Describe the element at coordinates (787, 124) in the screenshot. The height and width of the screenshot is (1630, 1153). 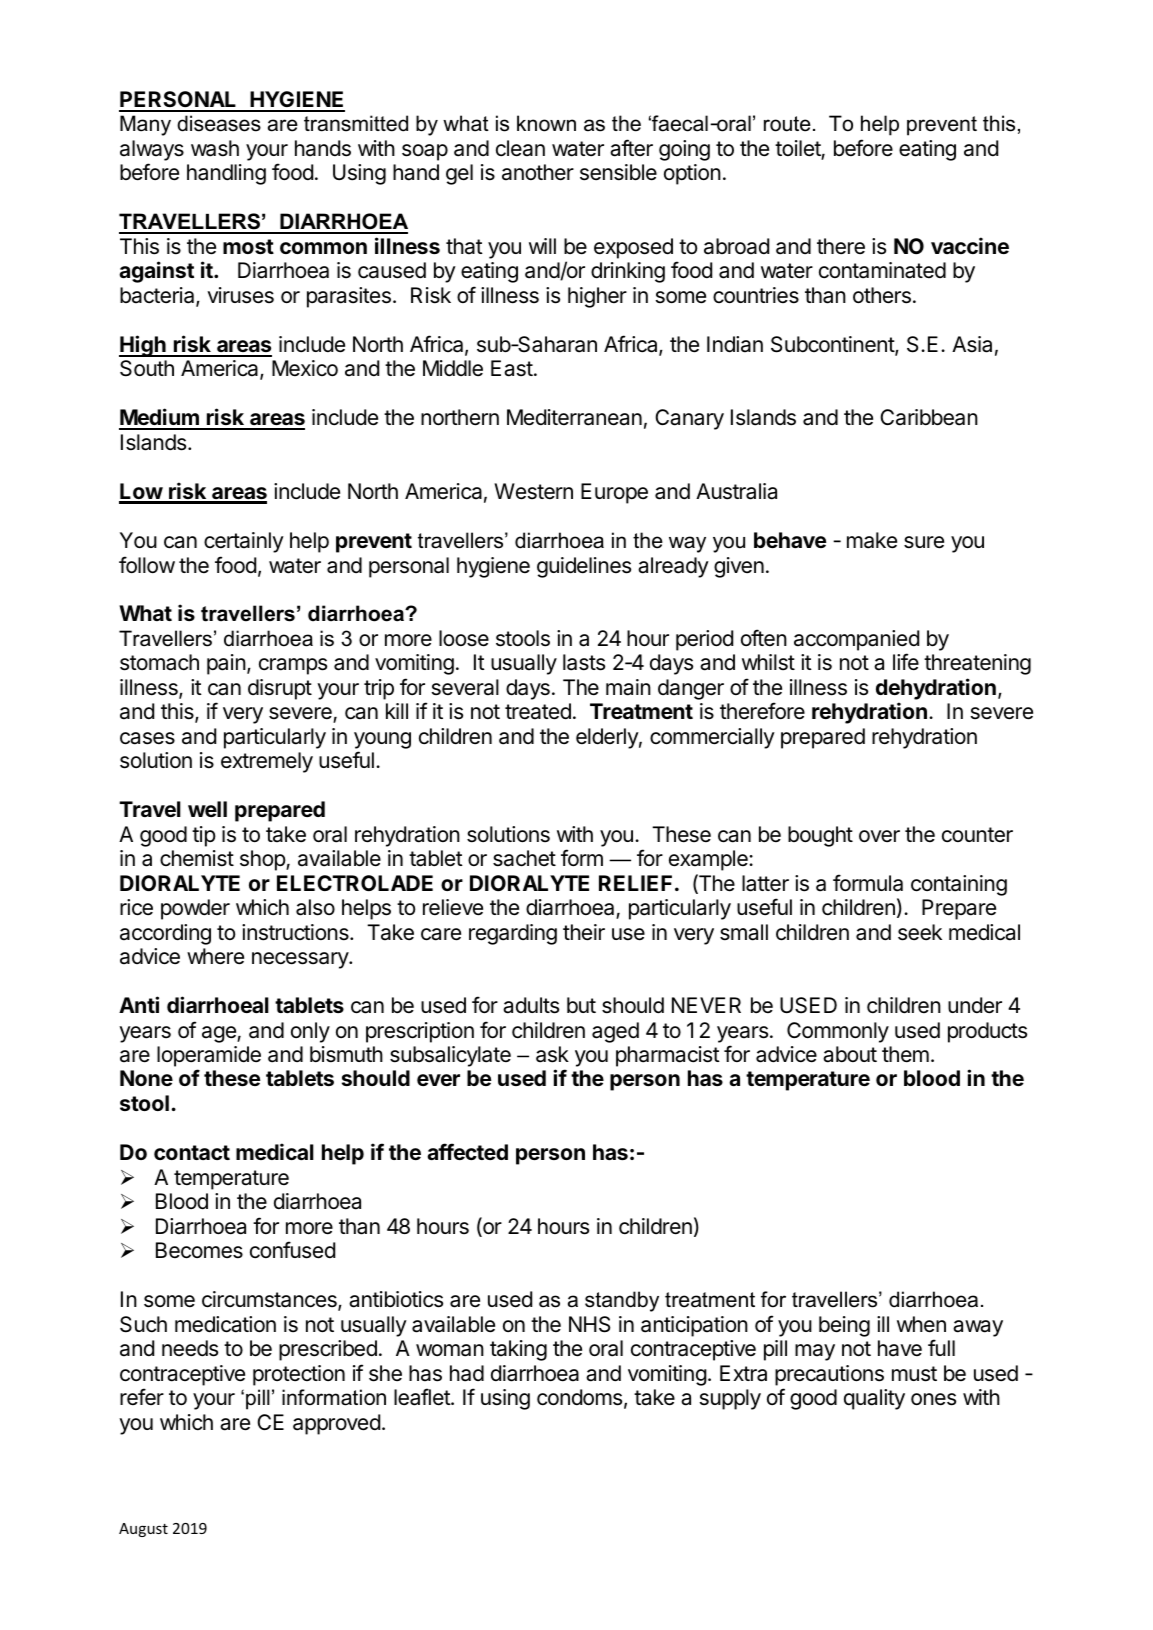
I see `route` at that location.
